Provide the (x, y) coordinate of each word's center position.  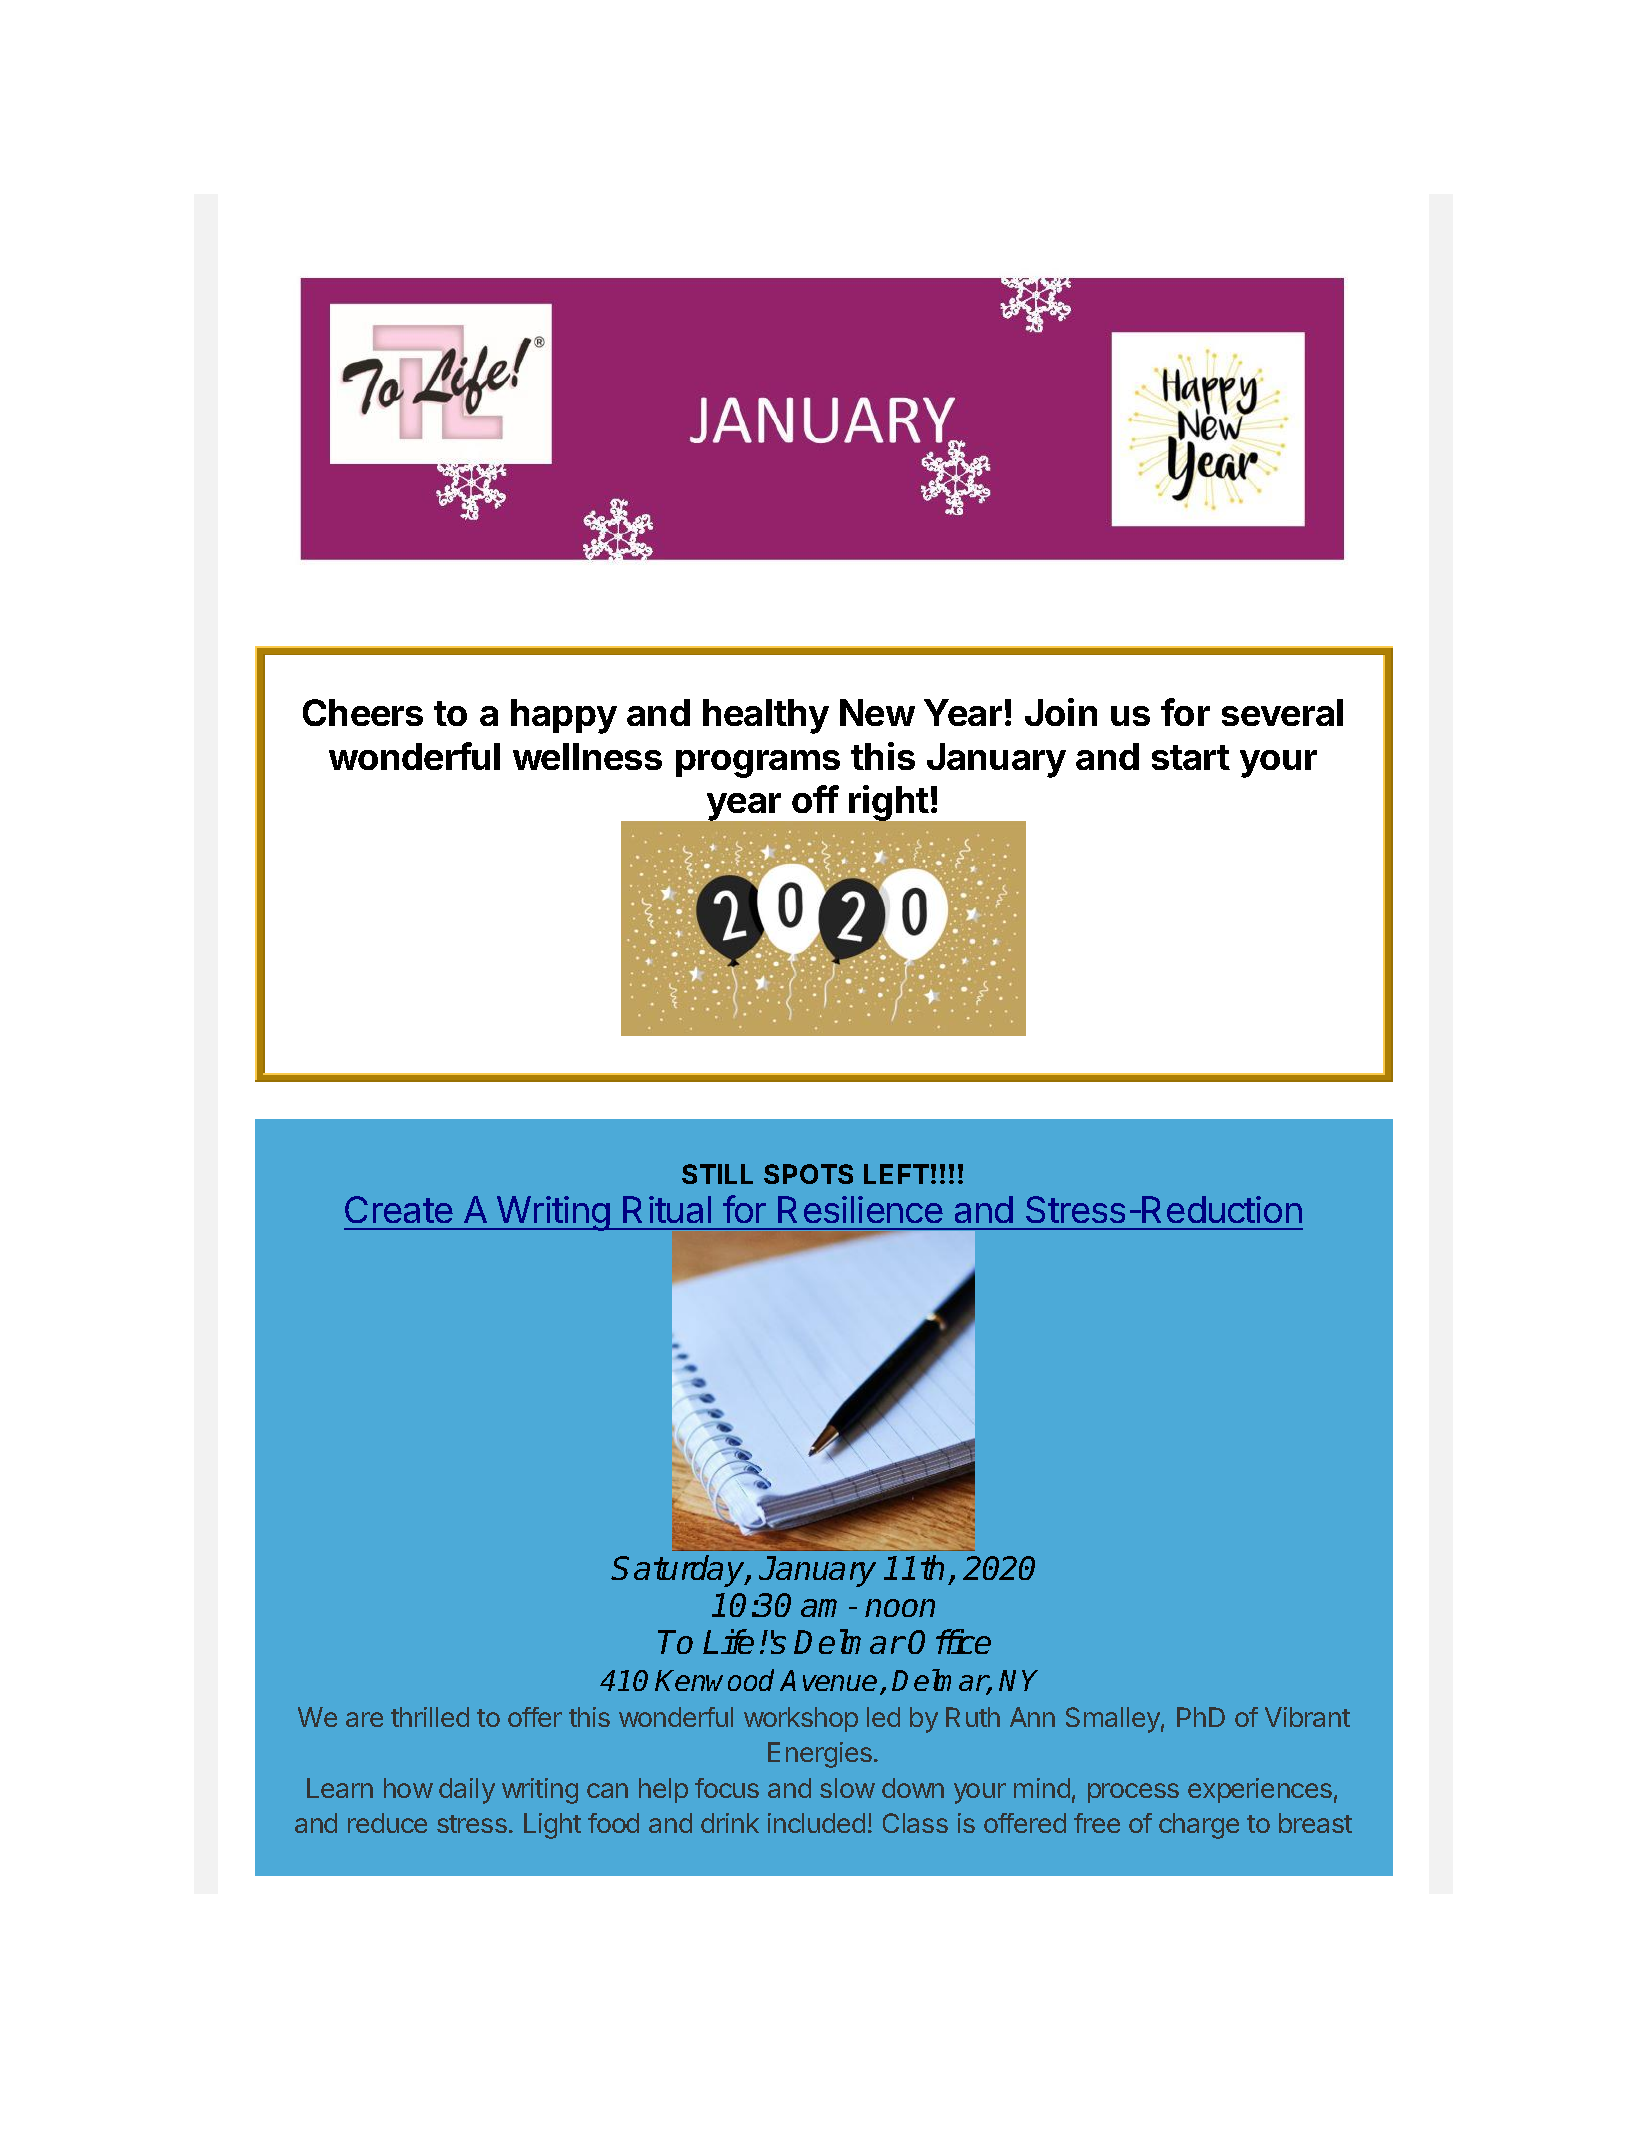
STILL (717, 1174)
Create (399, 1209)
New (877, 712)
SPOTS (808, 1174)
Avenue (828, 1680)
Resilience (860, 1209)
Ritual (667, 1209)
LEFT (896, 1174)
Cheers (363, 712)
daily (467, 1791)
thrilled (430, 1717)
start (1191, 757)
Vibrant (1307, 1717)
